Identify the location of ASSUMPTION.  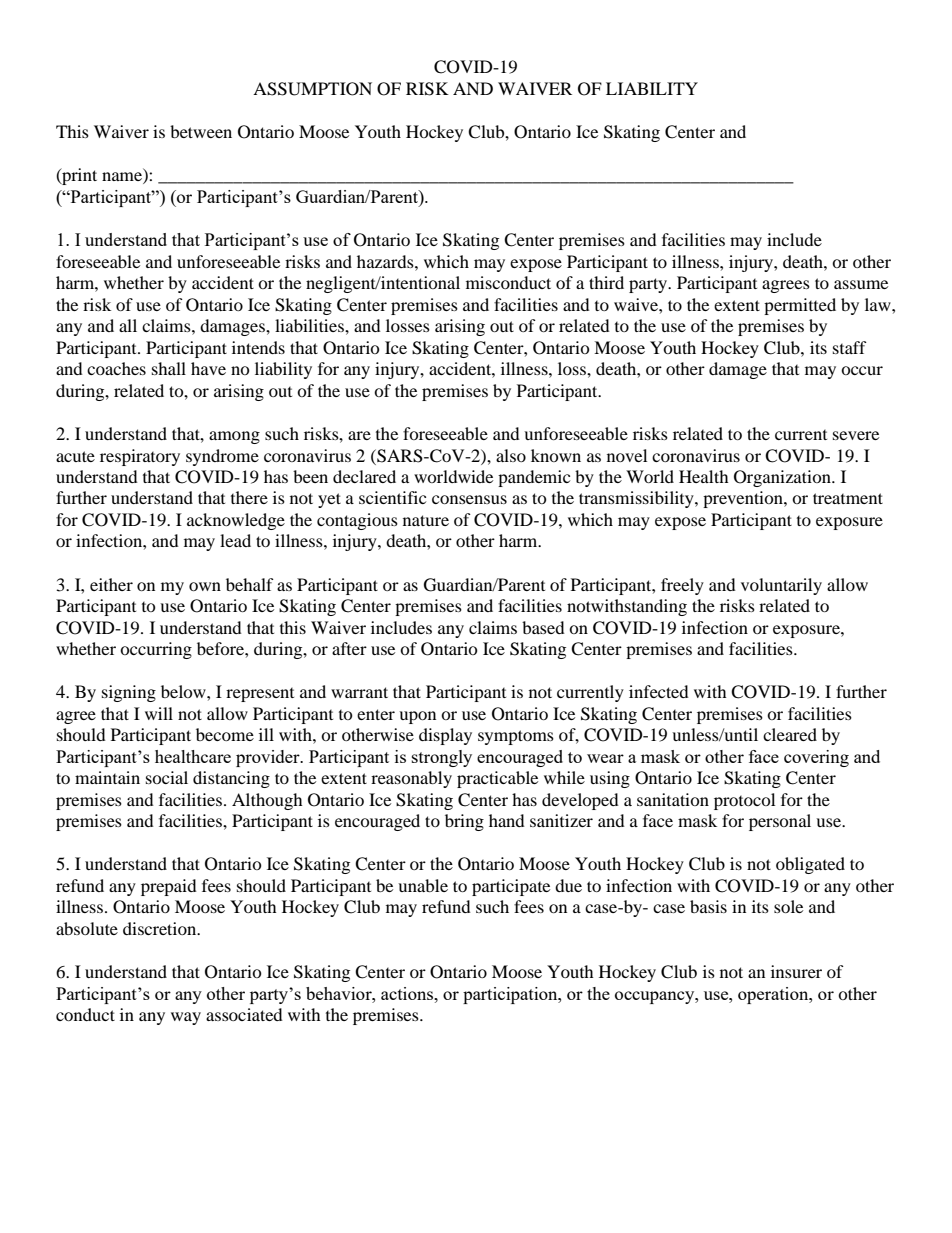
(312, 89).
